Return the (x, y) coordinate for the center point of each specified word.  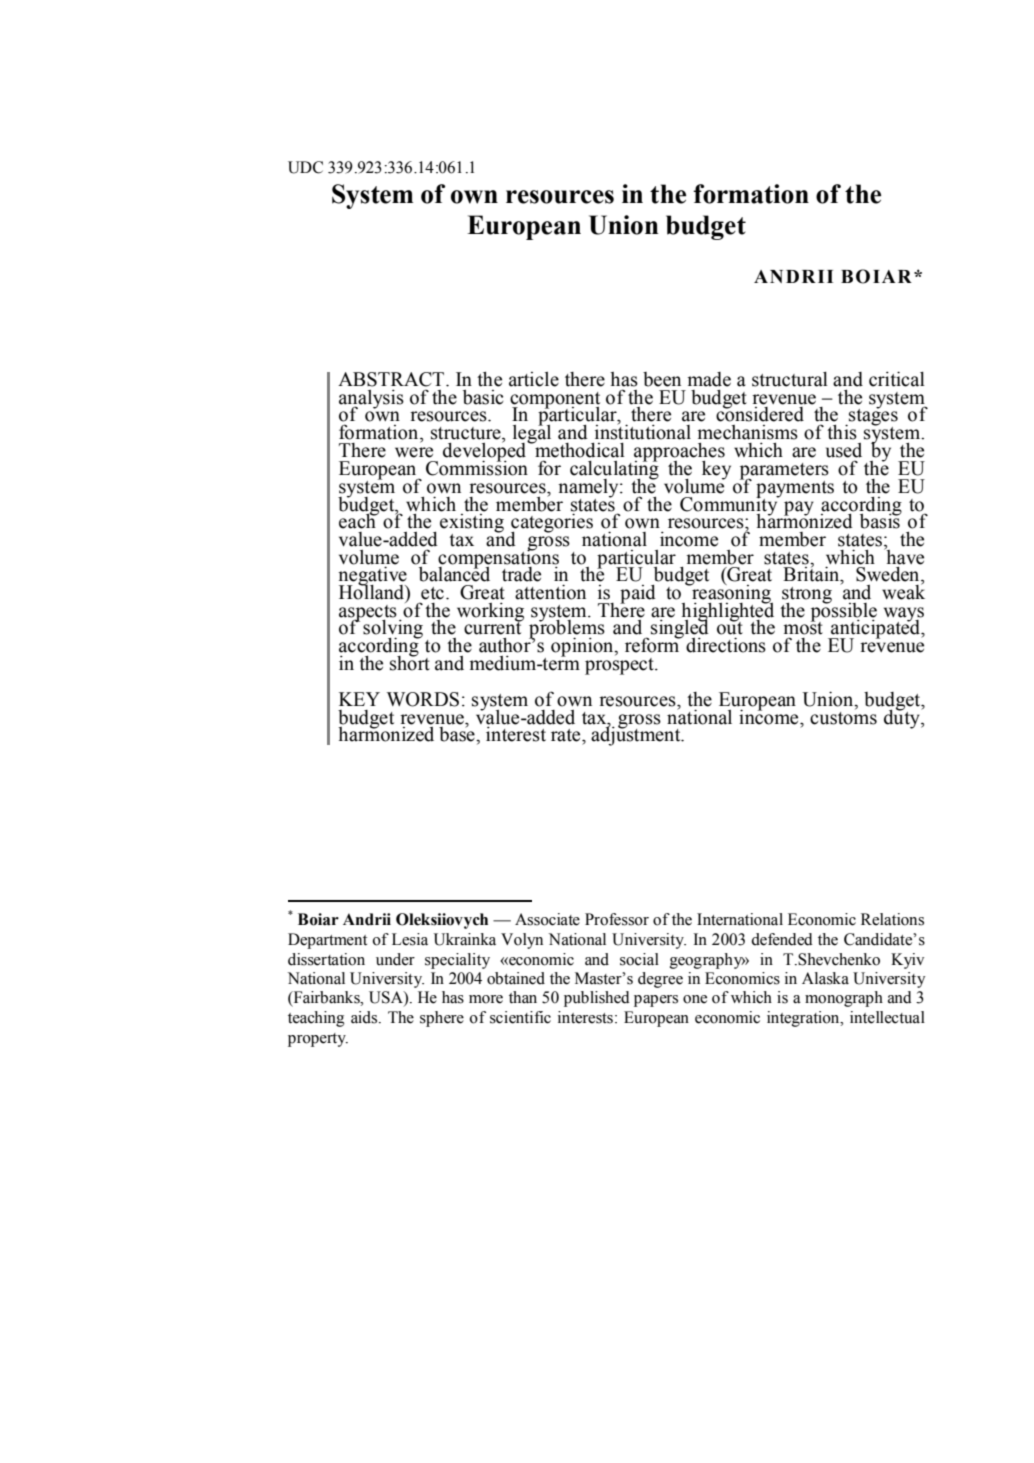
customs (843, 717)
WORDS (423, 699)
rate (567, 735)
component (555, 401)
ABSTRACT (391, 379)
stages (872, 417)
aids (365, 1017)
